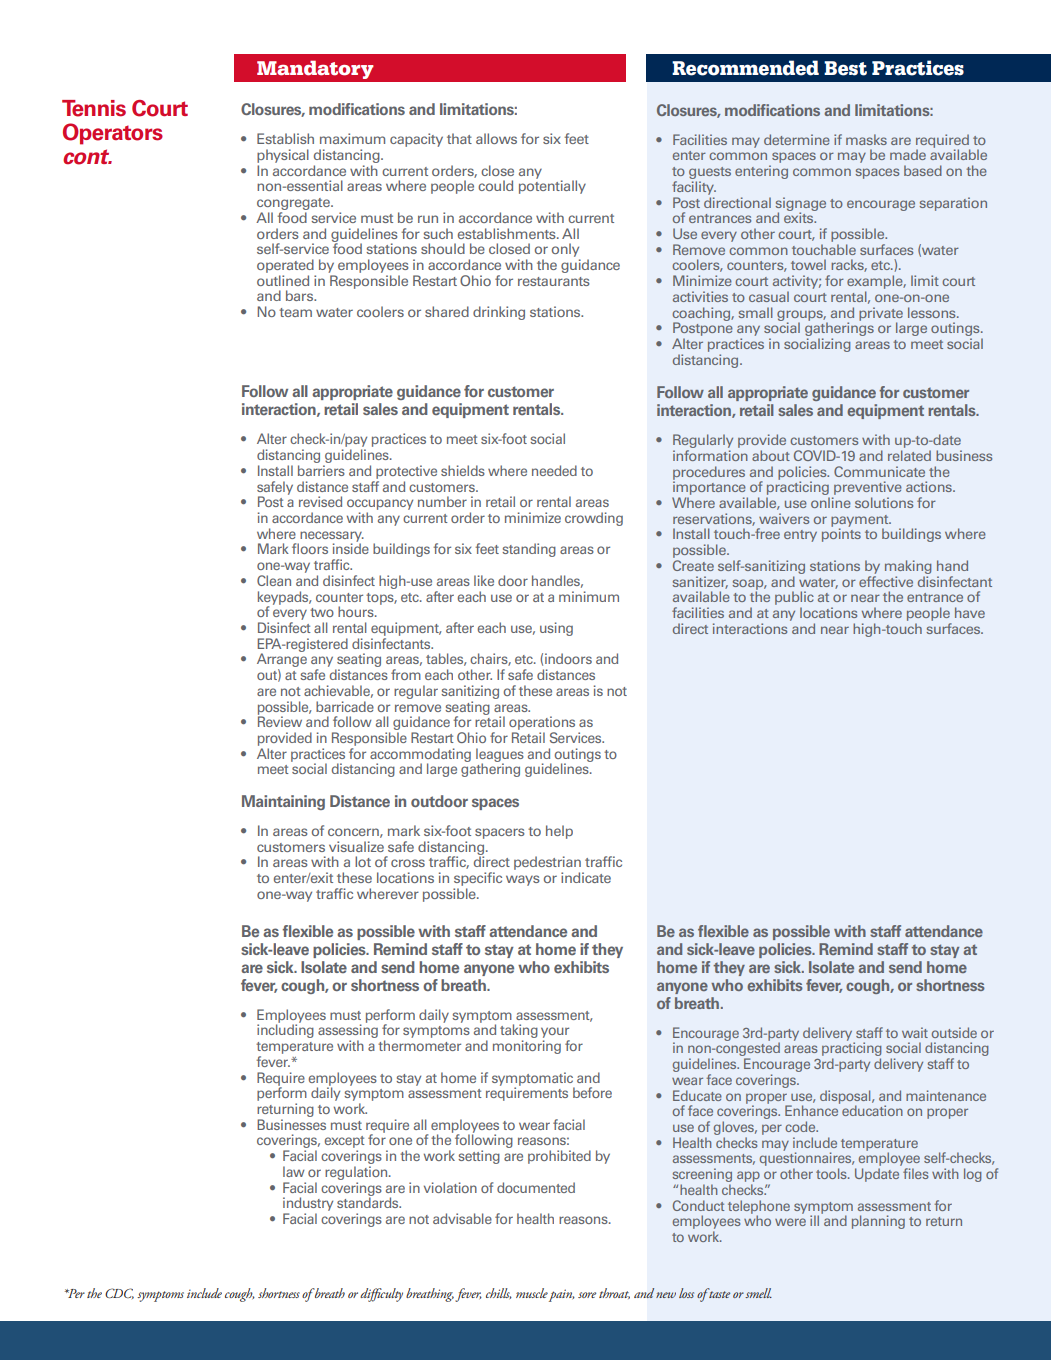 This screenshot has width=1051, height=1360. I want to click on planning, so click(878, 1222).
